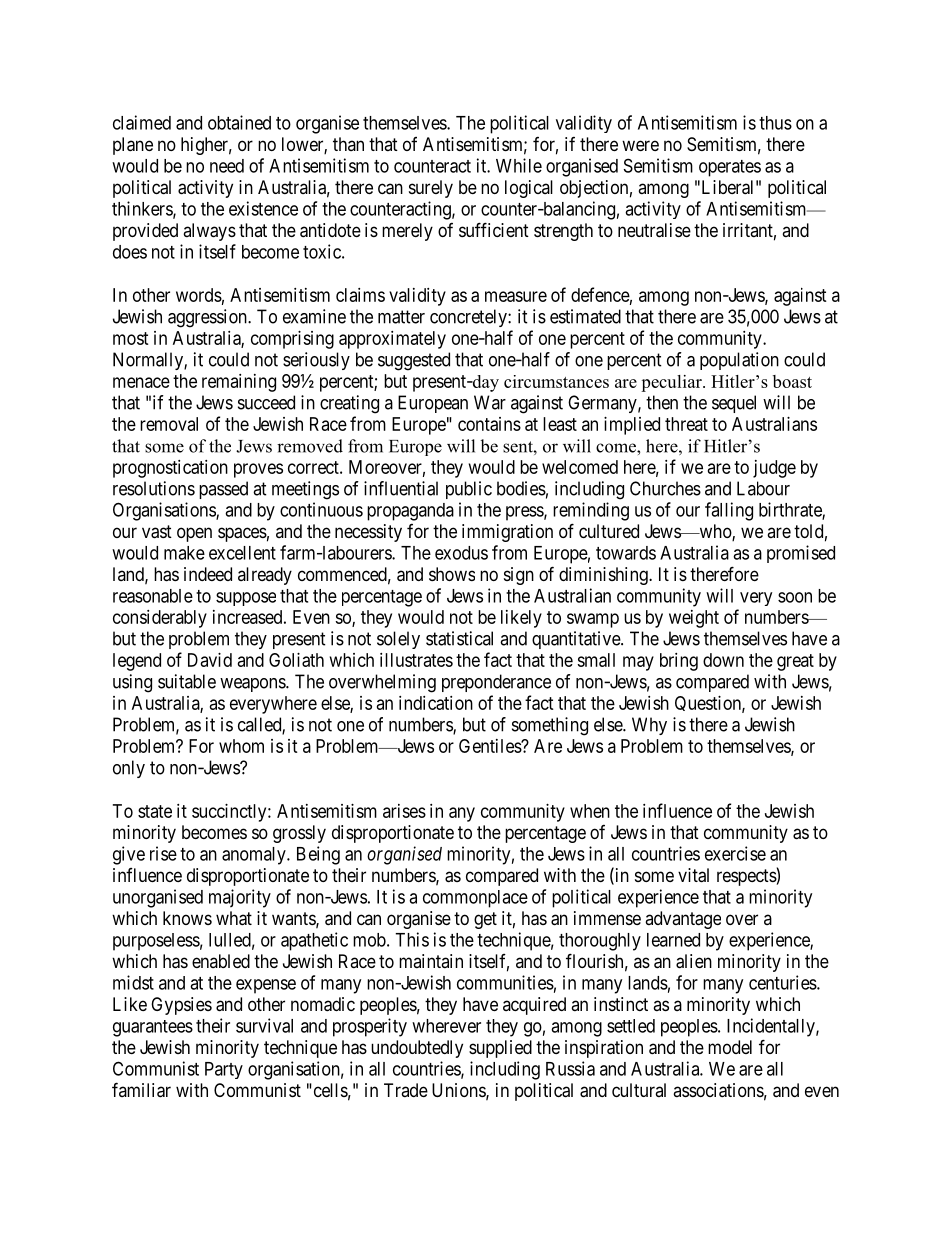 This page has height=1233, width=952. I want to click on majority, so click(240, 898).
